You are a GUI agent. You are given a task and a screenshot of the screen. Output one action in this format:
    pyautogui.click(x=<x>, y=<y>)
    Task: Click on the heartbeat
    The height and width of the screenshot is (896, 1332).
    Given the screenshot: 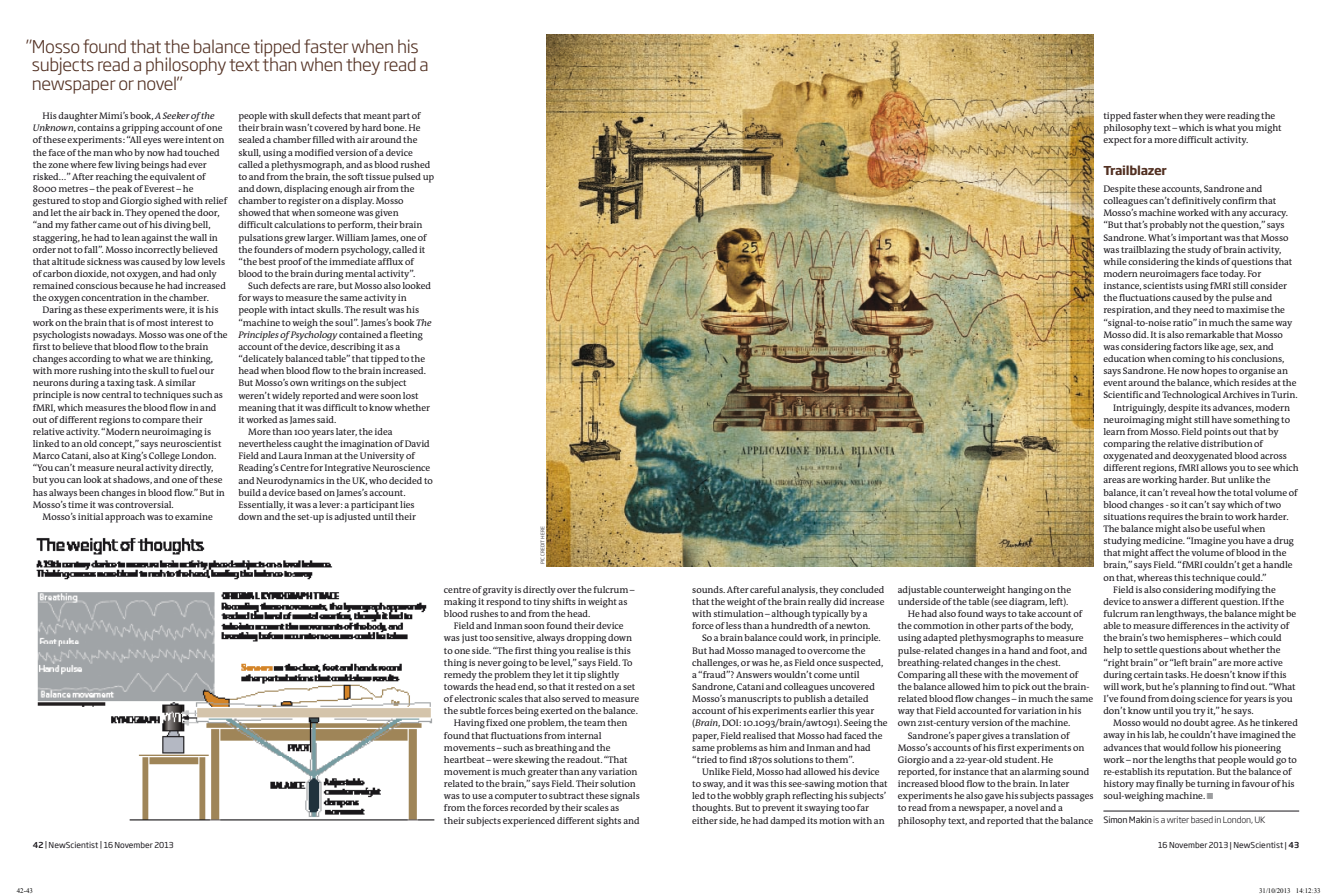 What is the action you would take?
    pyautogui.click(x=465, y=759)
